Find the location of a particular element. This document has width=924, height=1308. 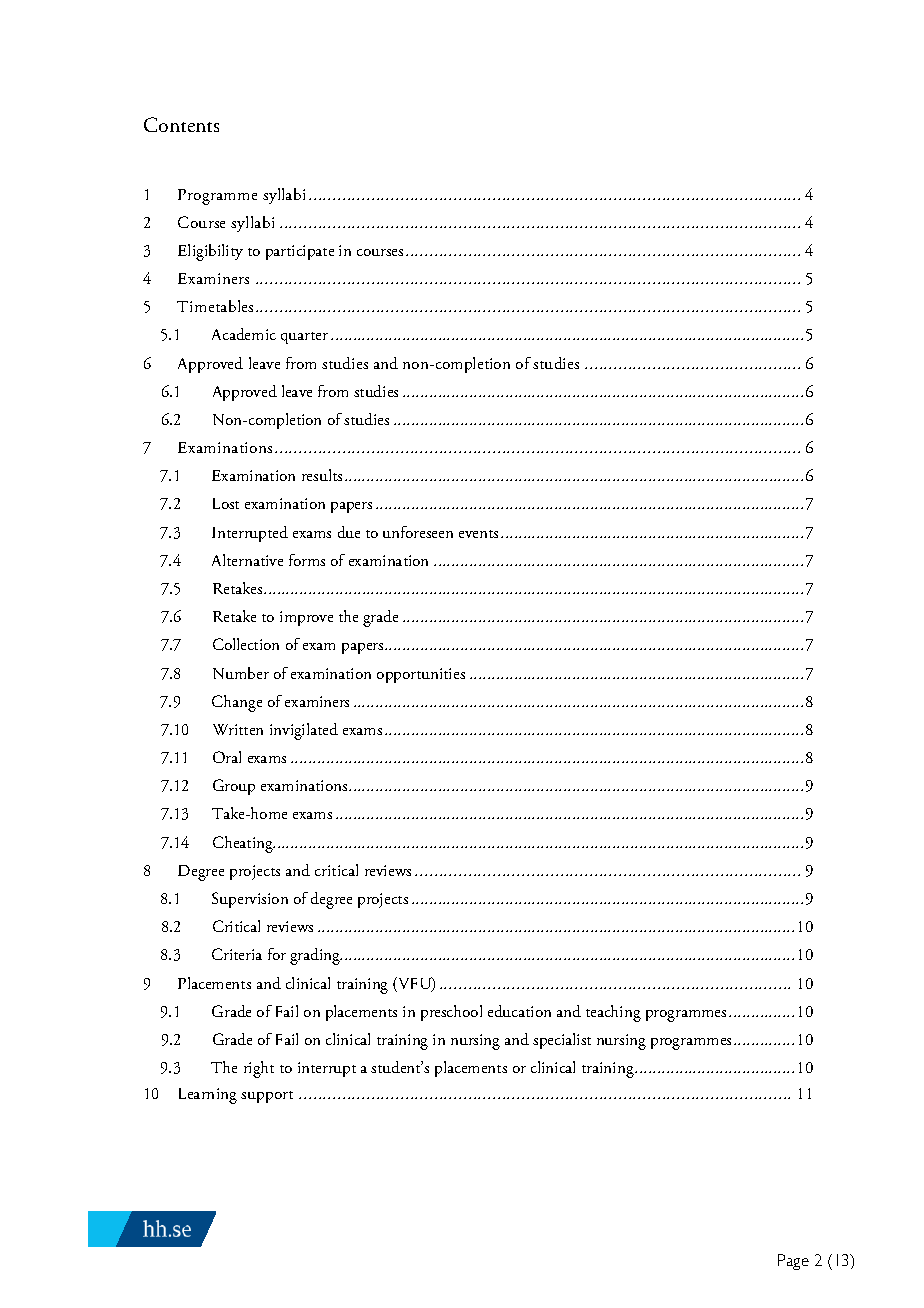

teaching is located at coordinates (613, 1013).
